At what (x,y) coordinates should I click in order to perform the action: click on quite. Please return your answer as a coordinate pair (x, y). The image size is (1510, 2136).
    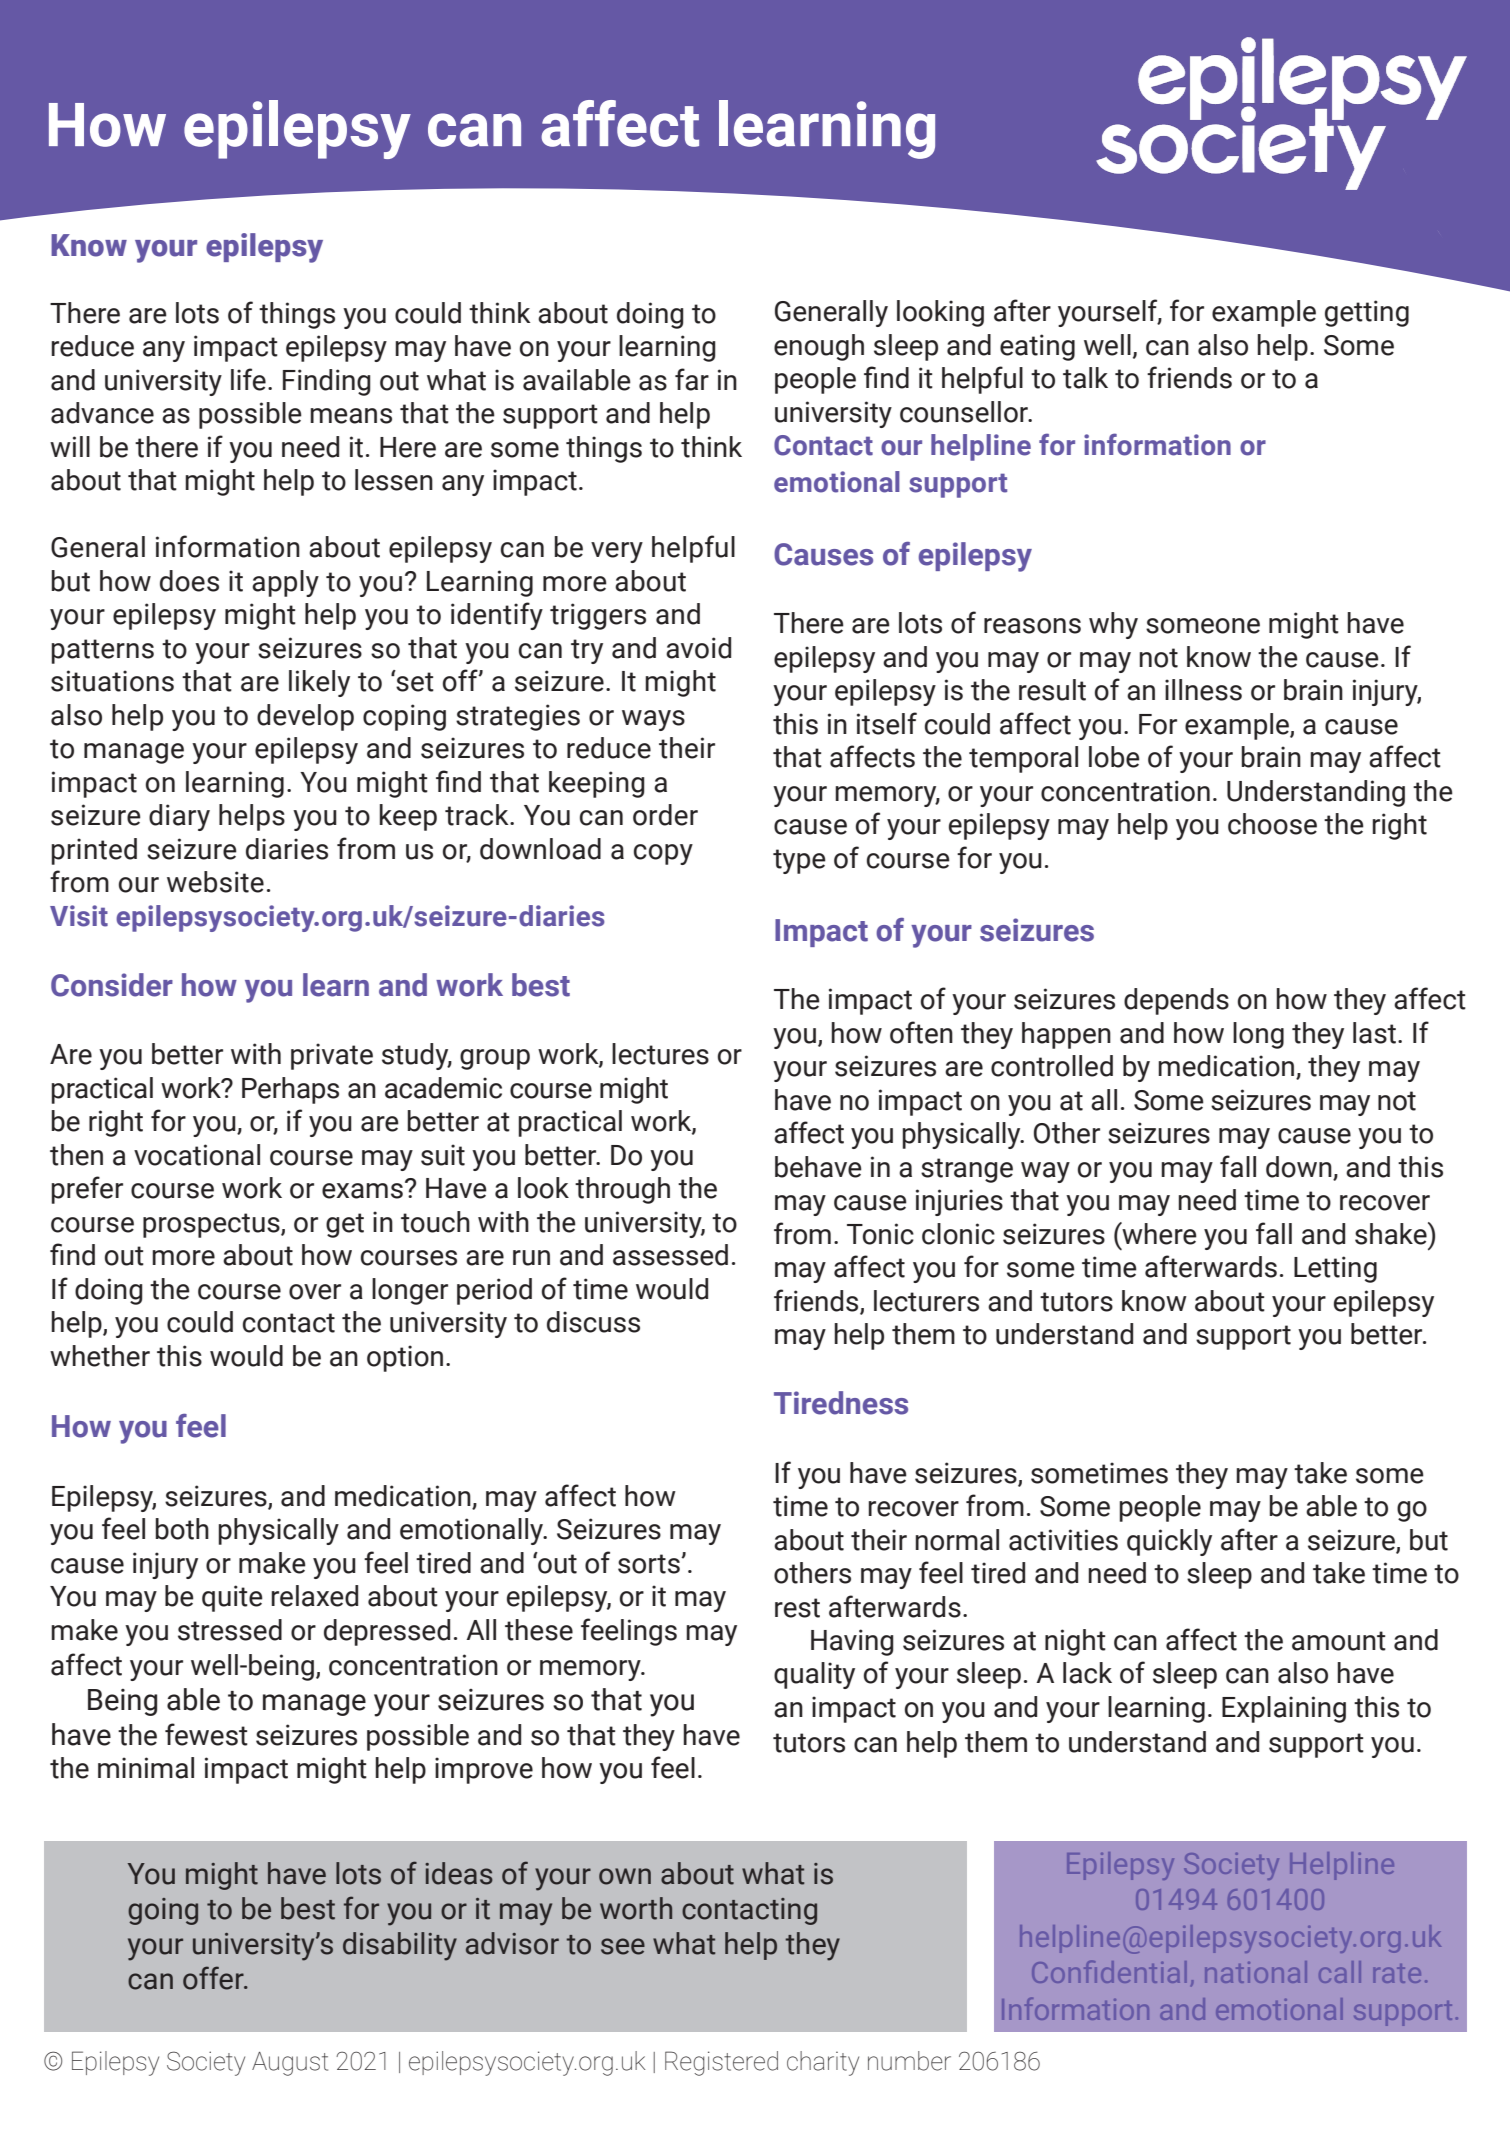
    Looking at the image, I should click on (232, 1598).
